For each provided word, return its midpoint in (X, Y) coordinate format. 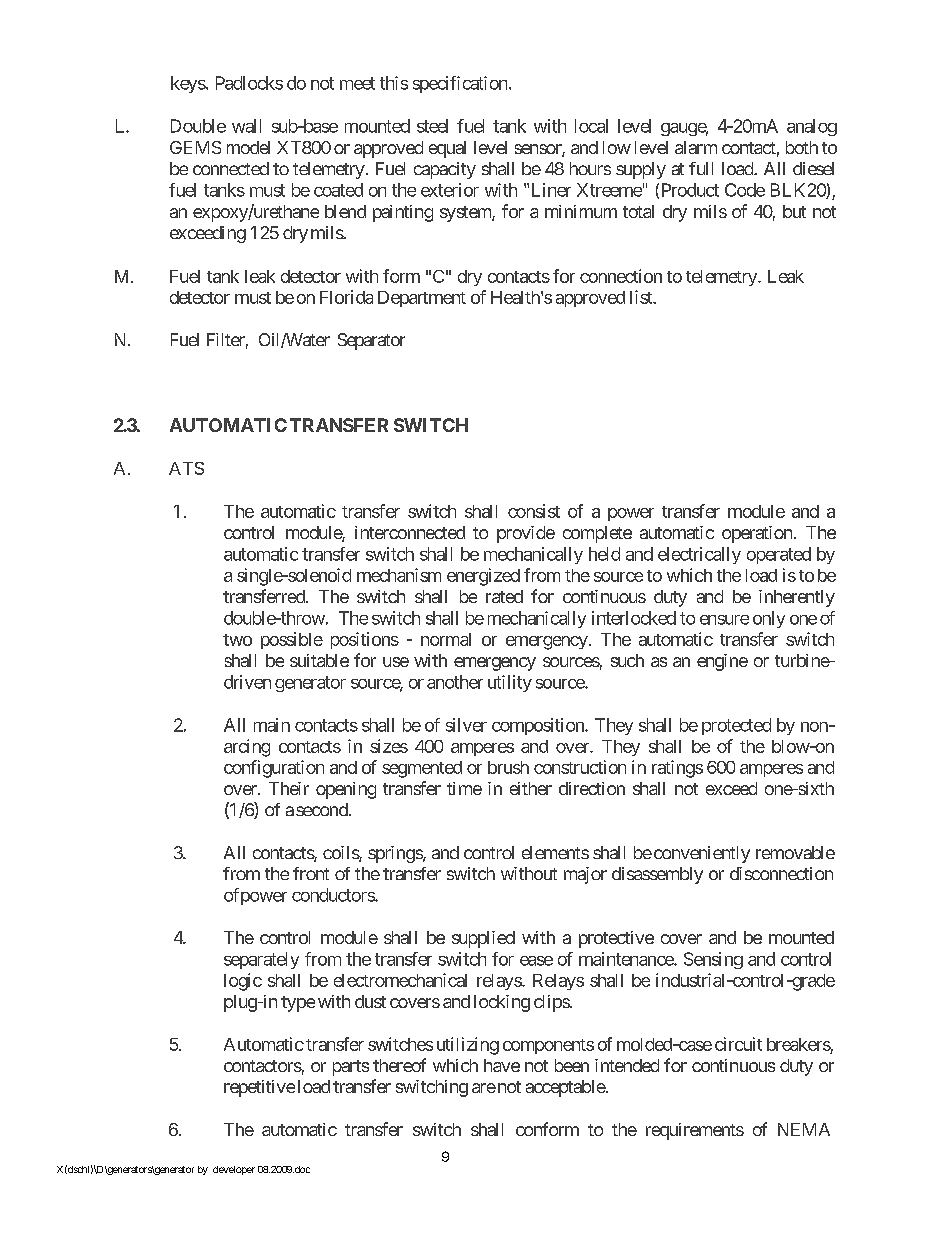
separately (261, 960)
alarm (696, 147)
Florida (346, 297)
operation (757, 534)
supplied (483, 939)
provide (526, 534)
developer (234, 1170)
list (642, 297)
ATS (186, 468)
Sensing (713, 960)
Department (422, 299)
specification (460, 84)
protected (736, 726)
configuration (274, 769)
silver (466, 725)
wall (246, 126)
